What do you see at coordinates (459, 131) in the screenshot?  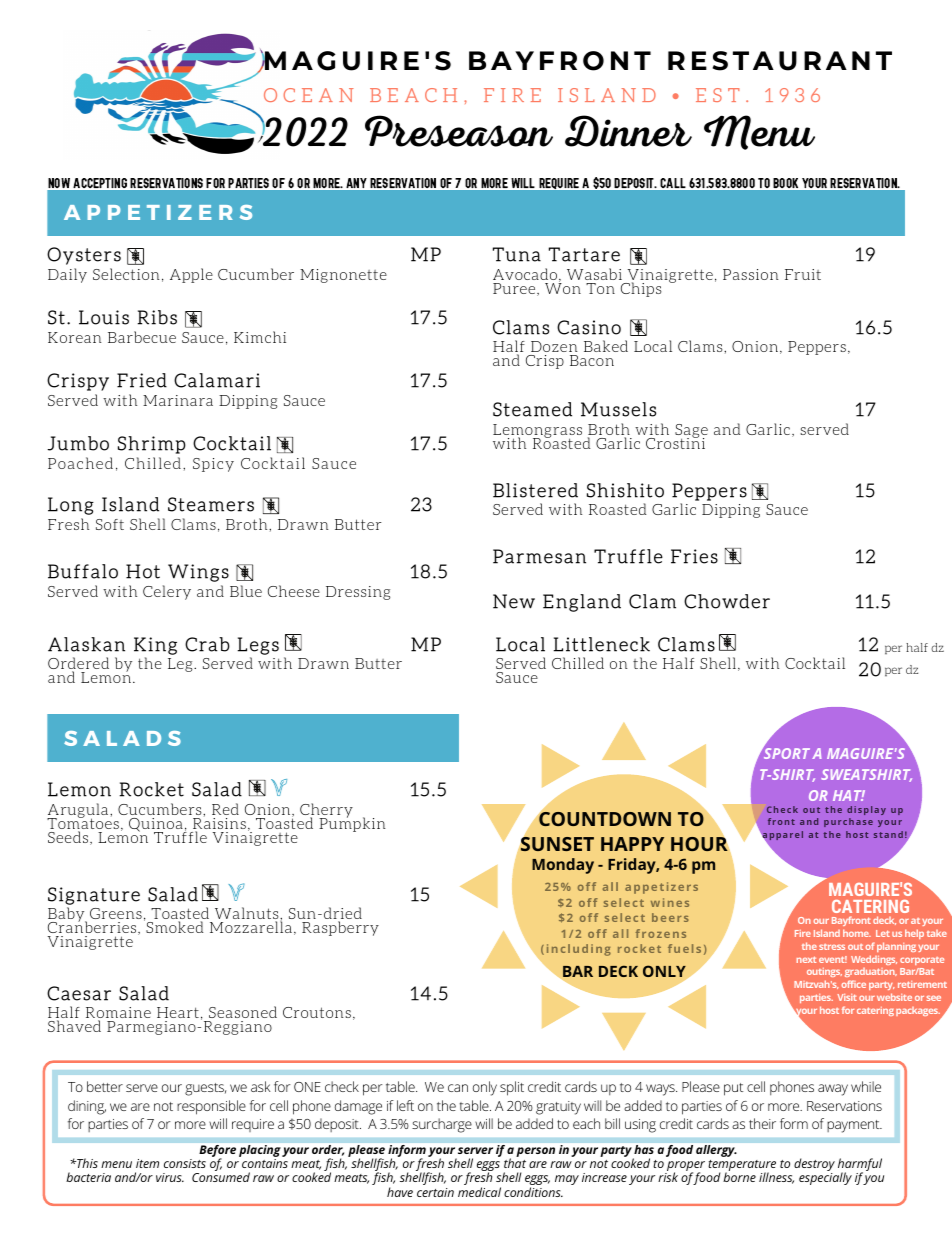 I see `Preseason` at bounding box center [459, 131].
